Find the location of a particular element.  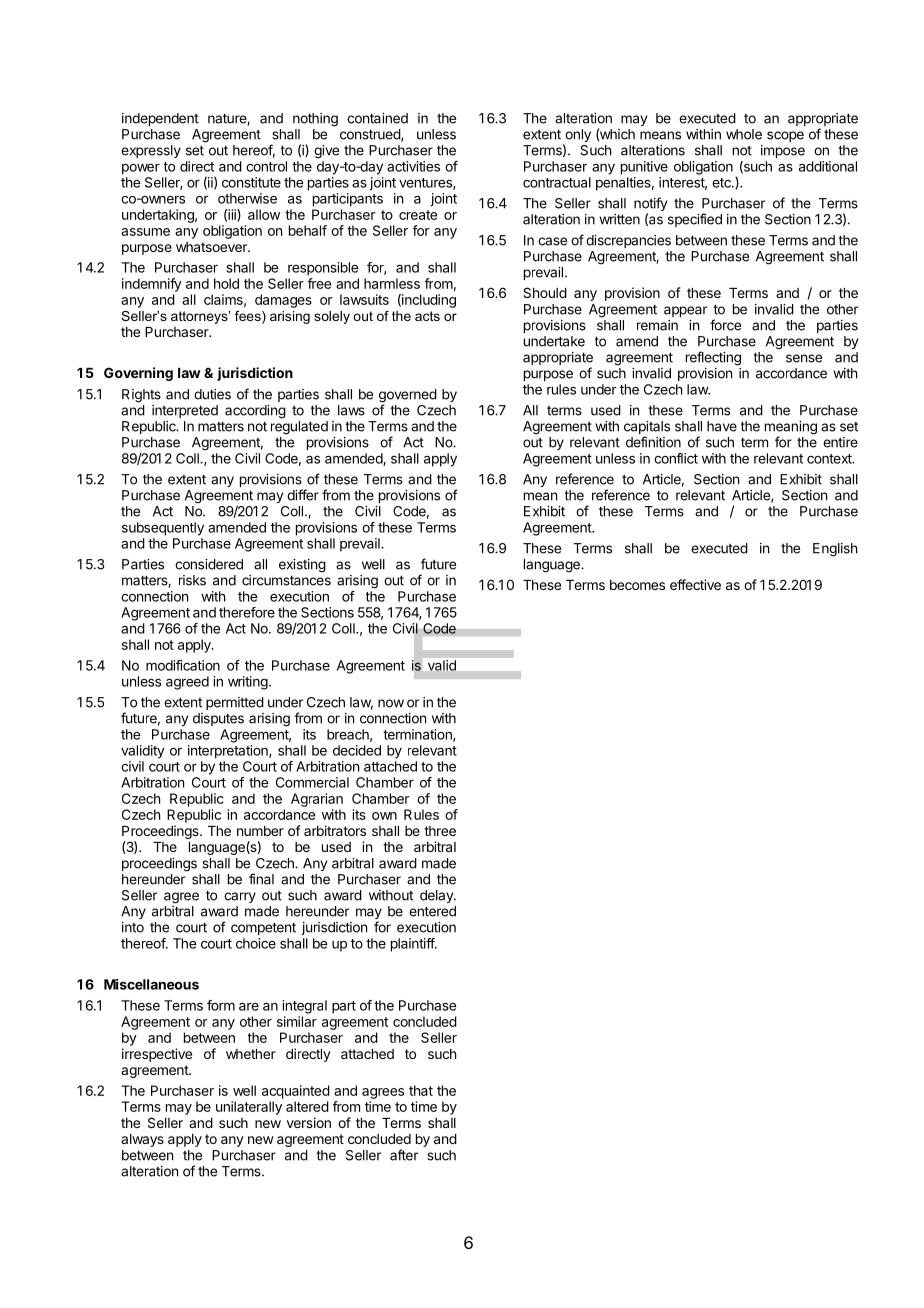

effective is located at coordinates (695, 584).
